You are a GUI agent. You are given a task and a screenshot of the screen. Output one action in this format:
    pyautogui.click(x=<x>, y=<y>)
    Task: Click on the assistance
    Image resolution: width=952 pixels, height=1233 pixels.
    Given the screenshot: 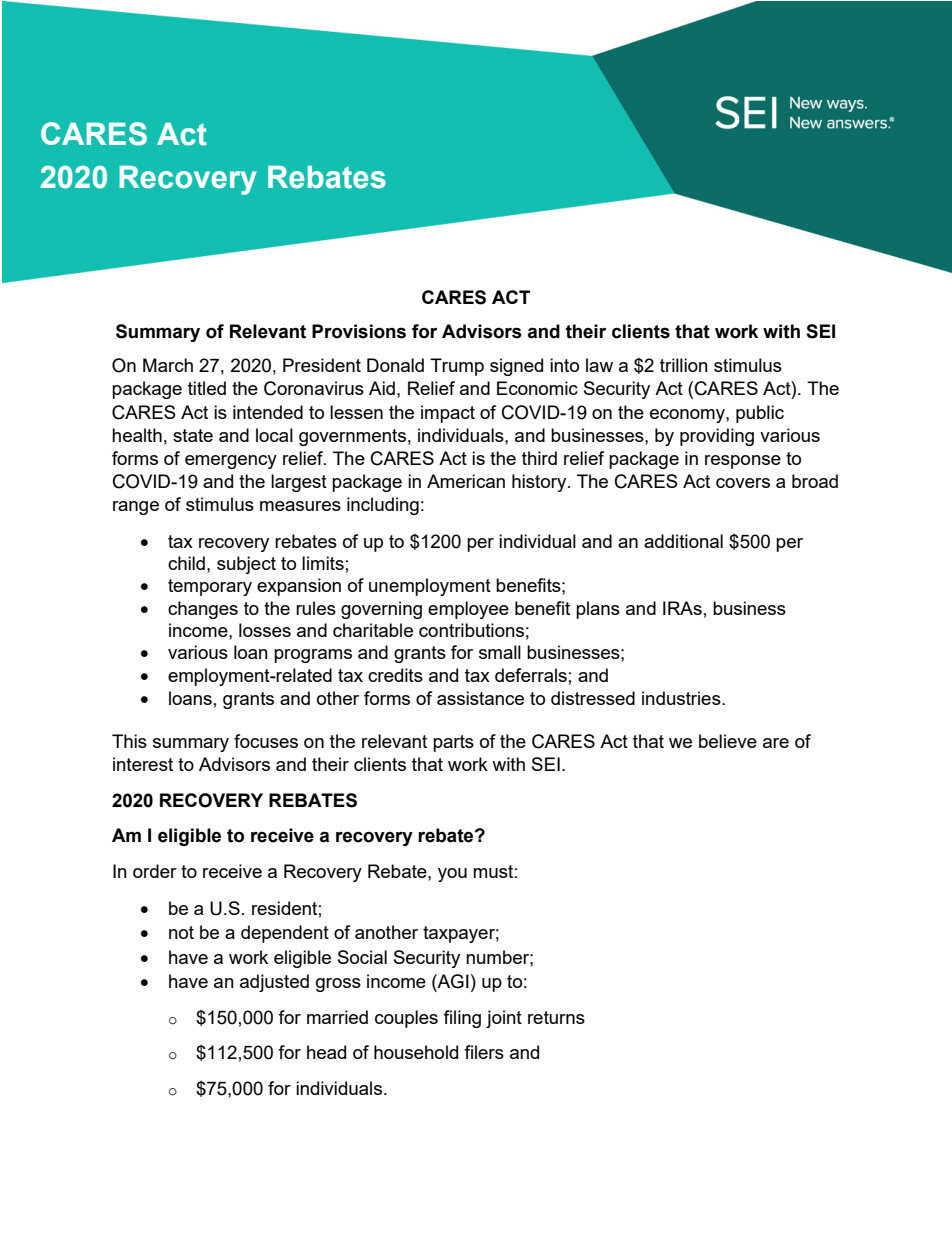 What is the action you would take?
    pyautogui.click(x=480, y=698)
